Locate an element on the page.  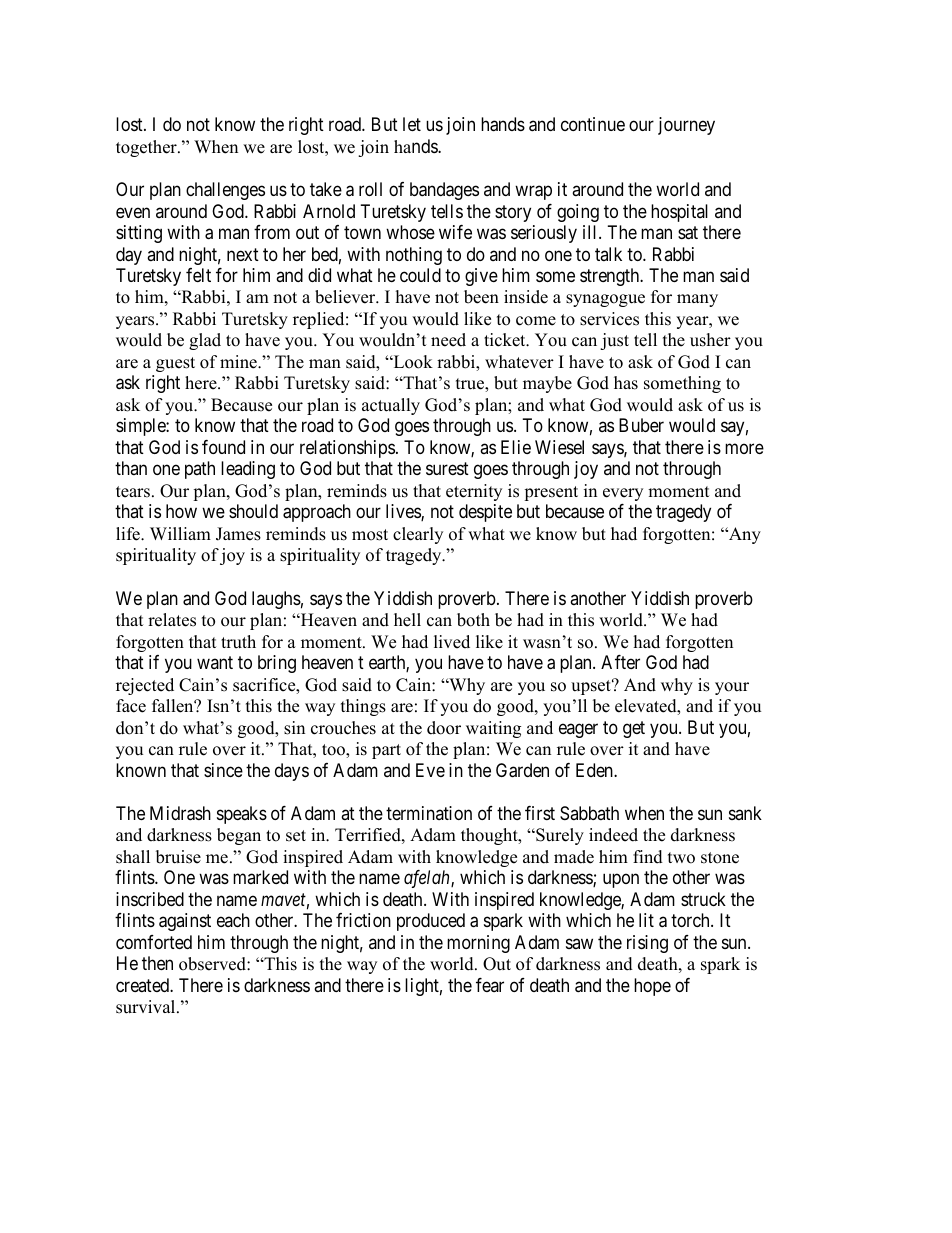
then is located at coordinates (157, 963).
